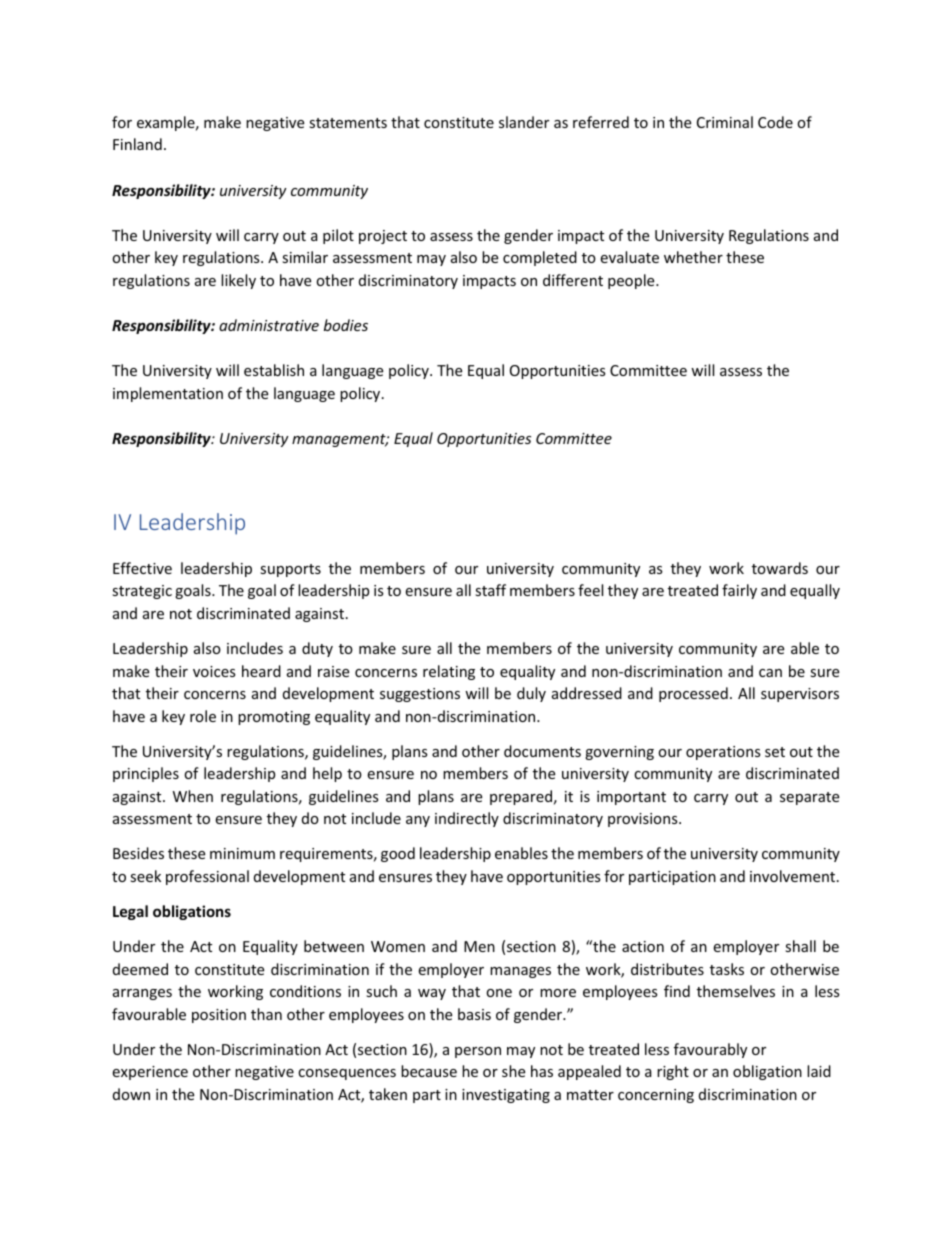  Describe the element at coordinates (739, 591) in the screenshot. I see `fairly` at that location.
